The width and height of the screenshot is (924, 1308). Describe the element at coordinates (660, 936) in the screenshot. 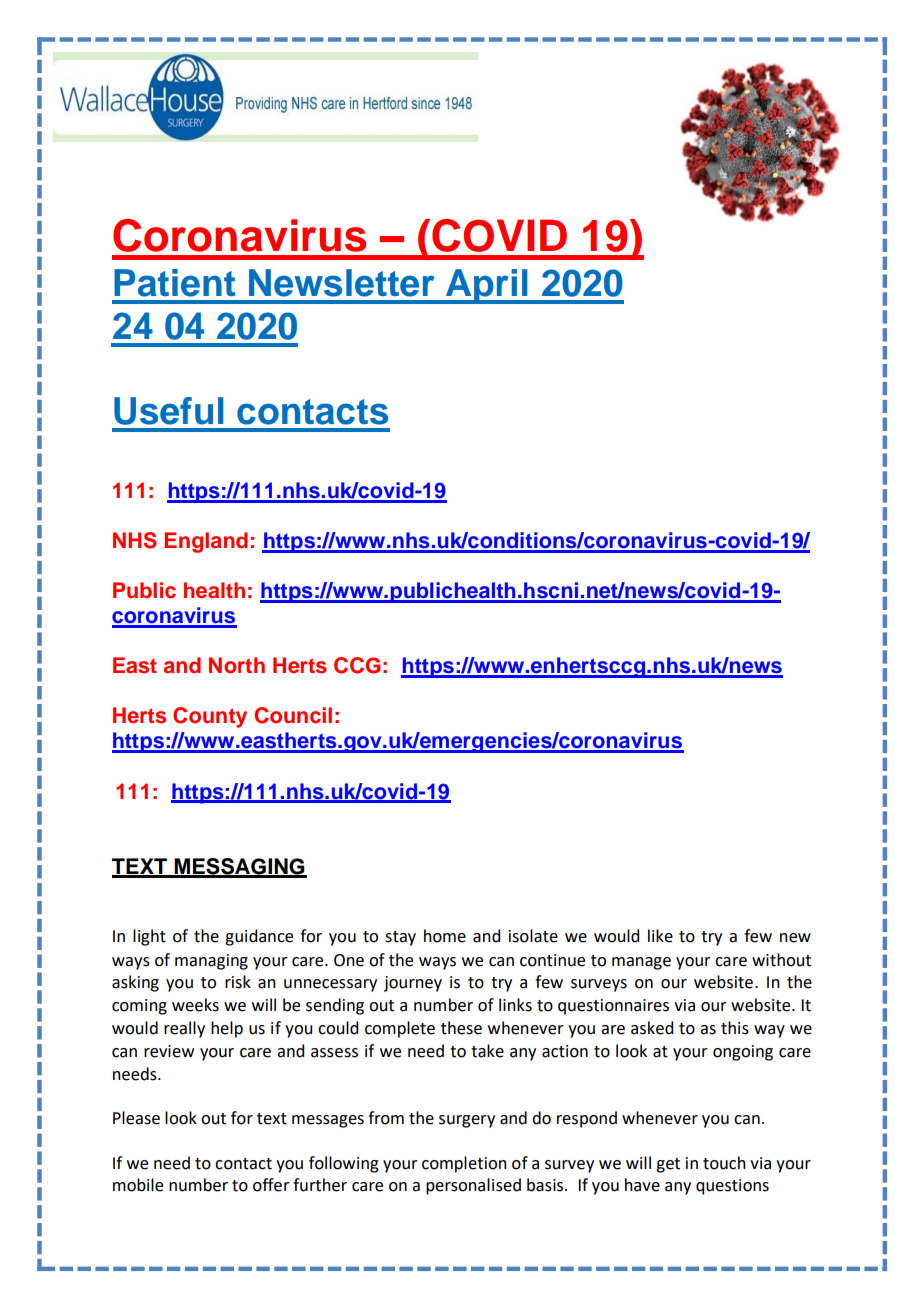

I see `like` at that location.
